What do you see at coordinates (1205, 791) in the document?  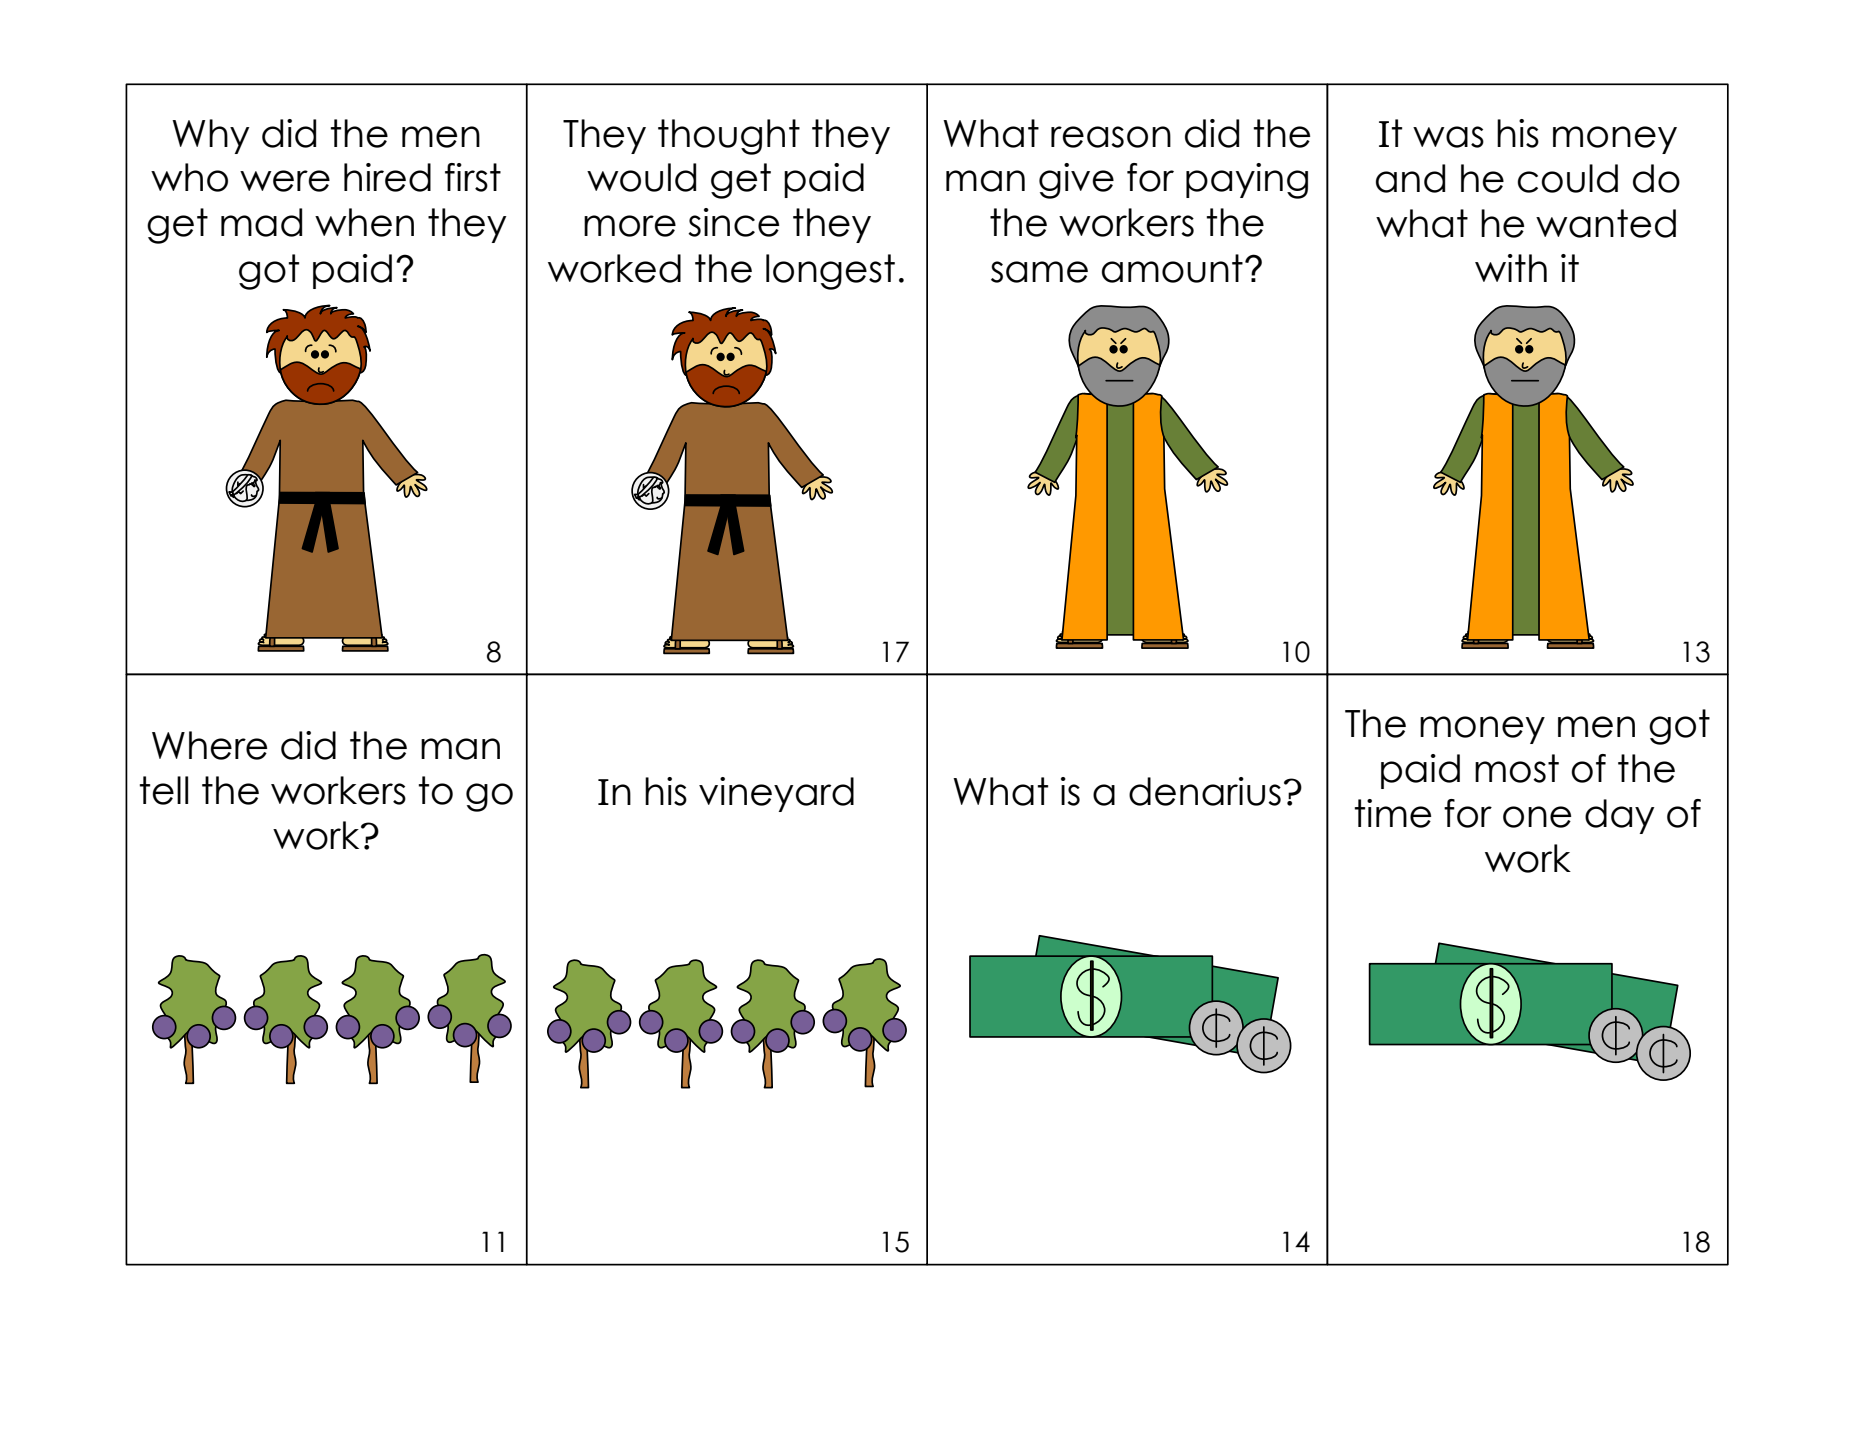 I see `denarius` at bounding box center [1205, 791].
